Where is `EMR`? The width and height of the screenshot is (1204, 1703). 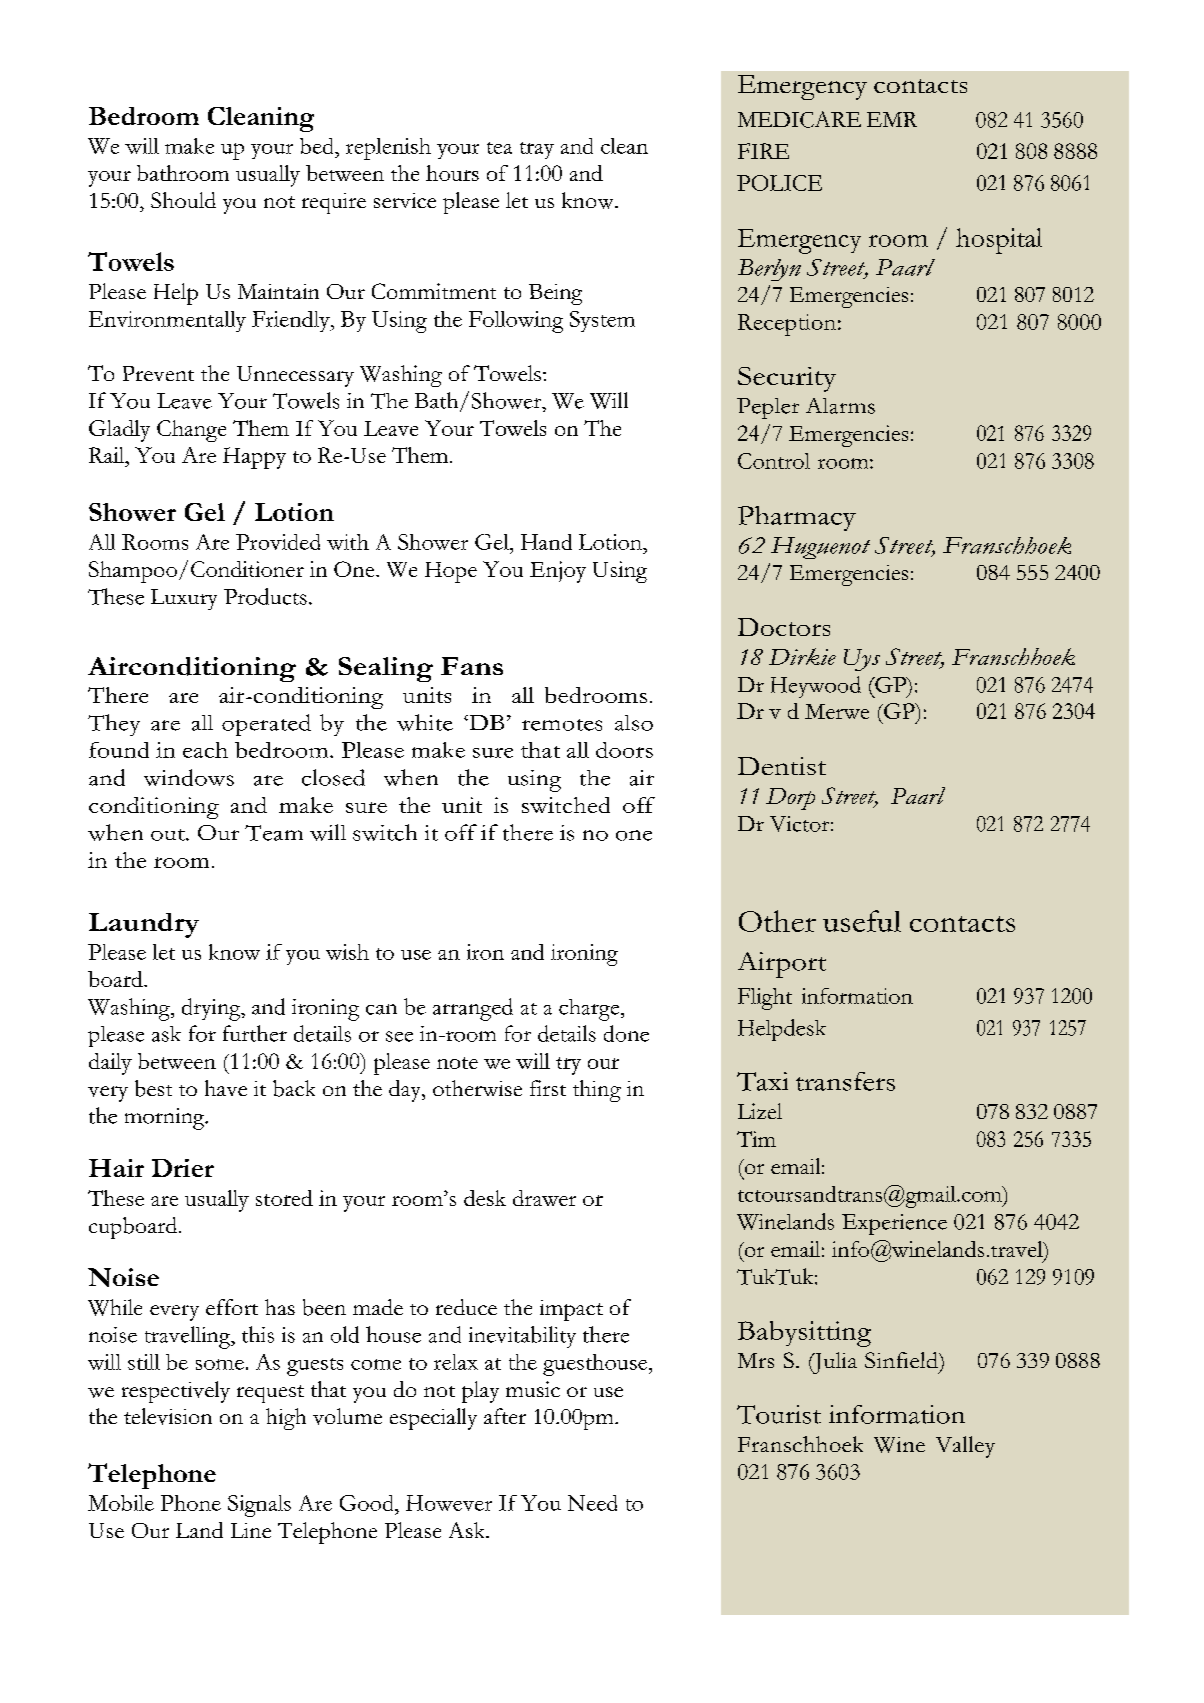 EMR is located at coordinates (892, 119).
